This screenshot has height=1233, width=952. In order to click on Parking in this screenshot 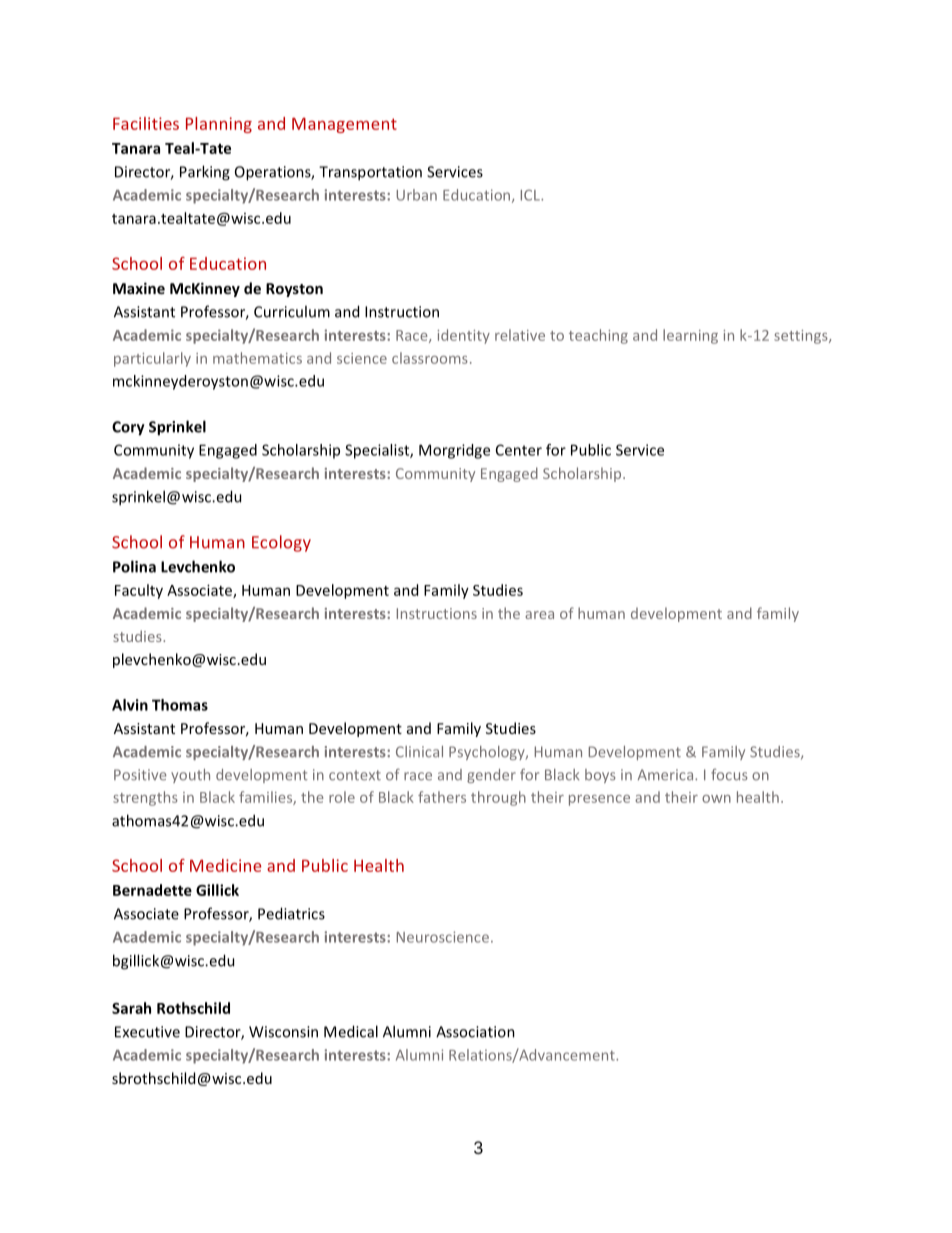, I will do `click(205, 173)`.
